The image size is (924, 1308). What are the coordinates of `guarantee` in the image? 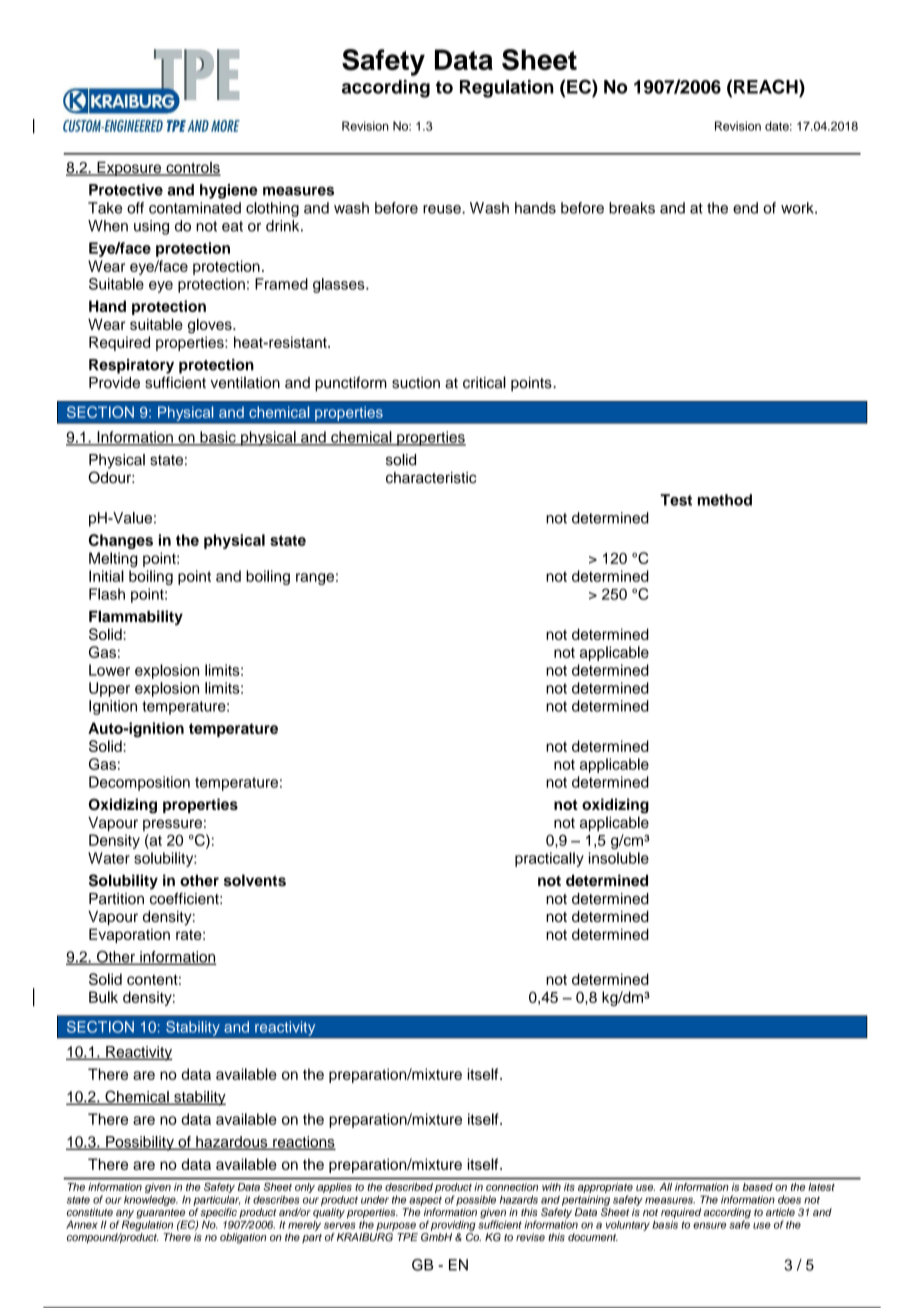 It's located at (162, 1215).
